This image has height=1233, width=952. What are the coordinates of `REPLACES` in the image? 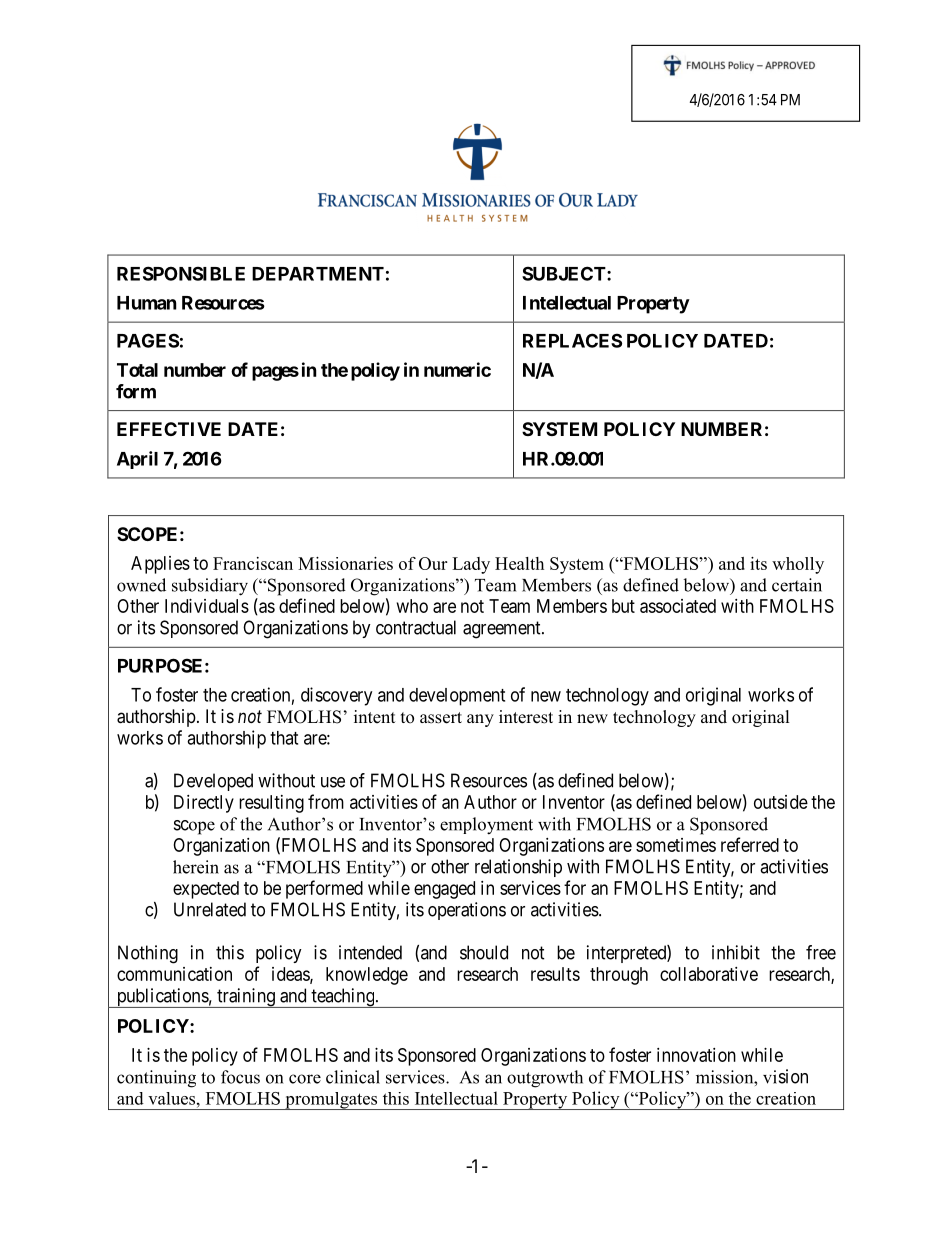 It's located at (572, 340).
